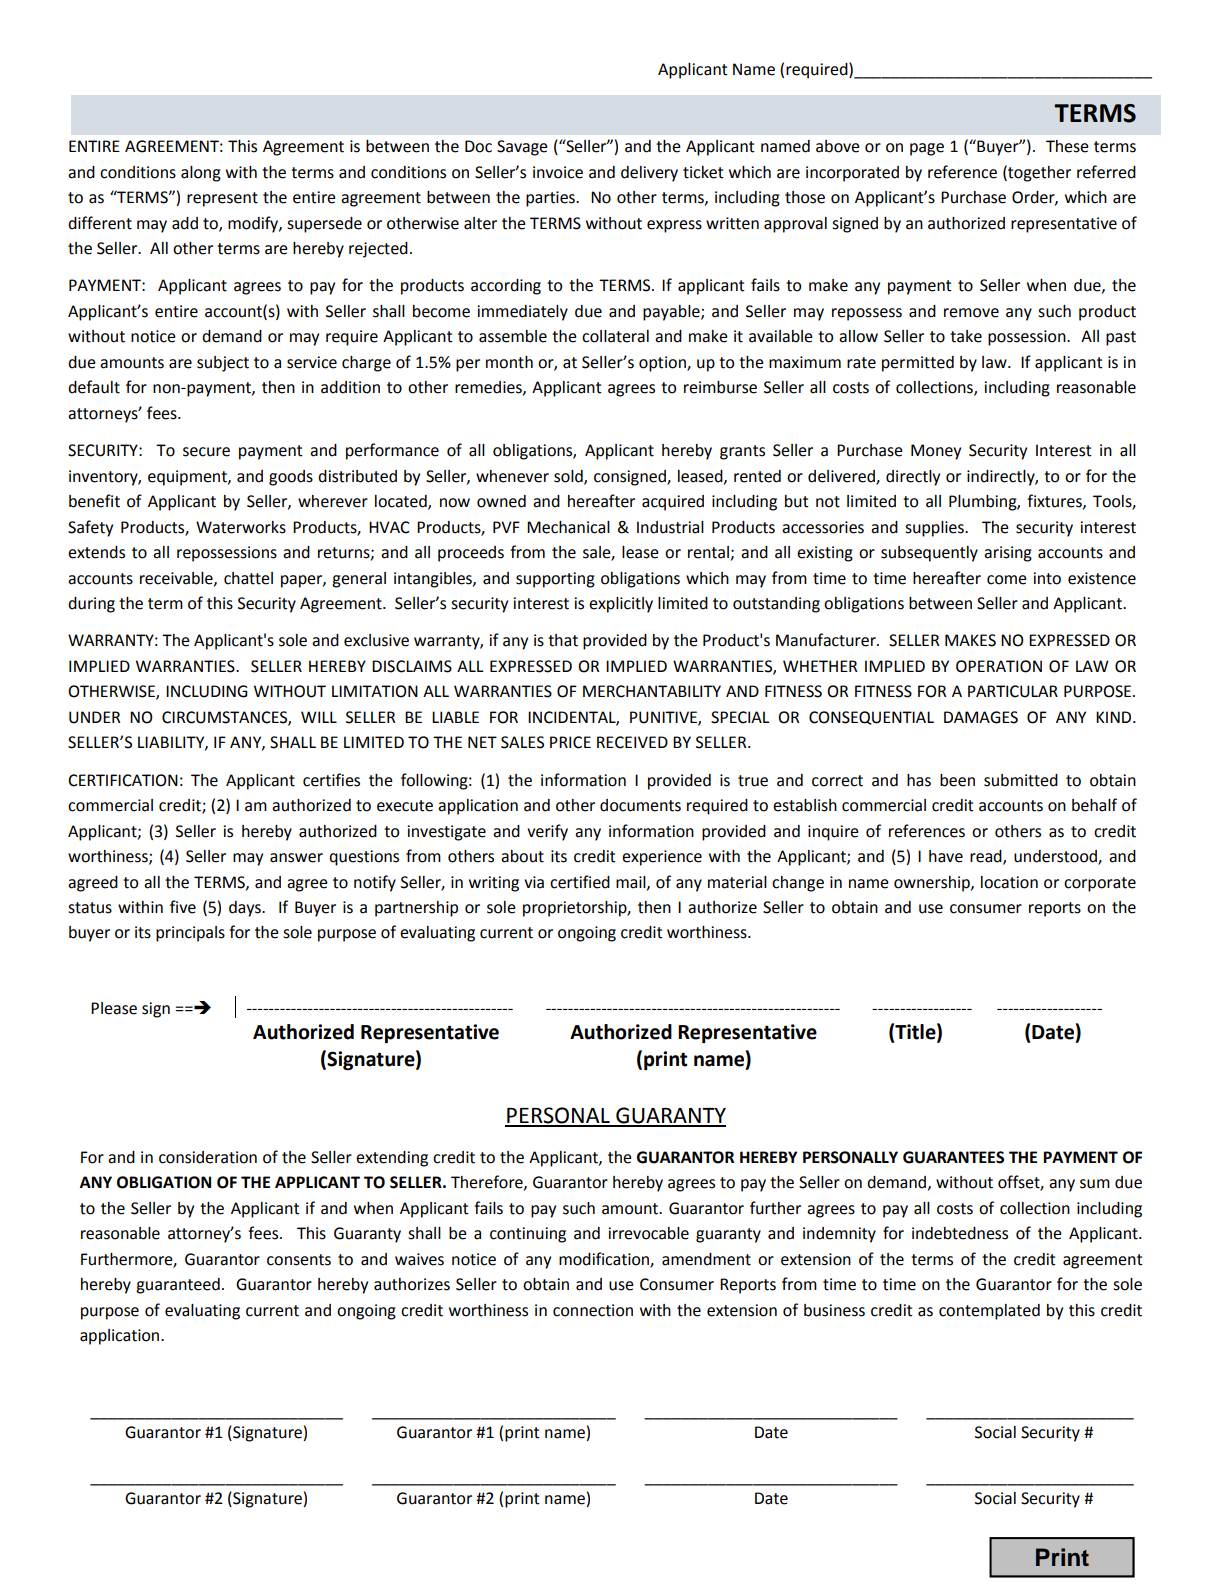  I want to click on arising, so click(1008, 554).
